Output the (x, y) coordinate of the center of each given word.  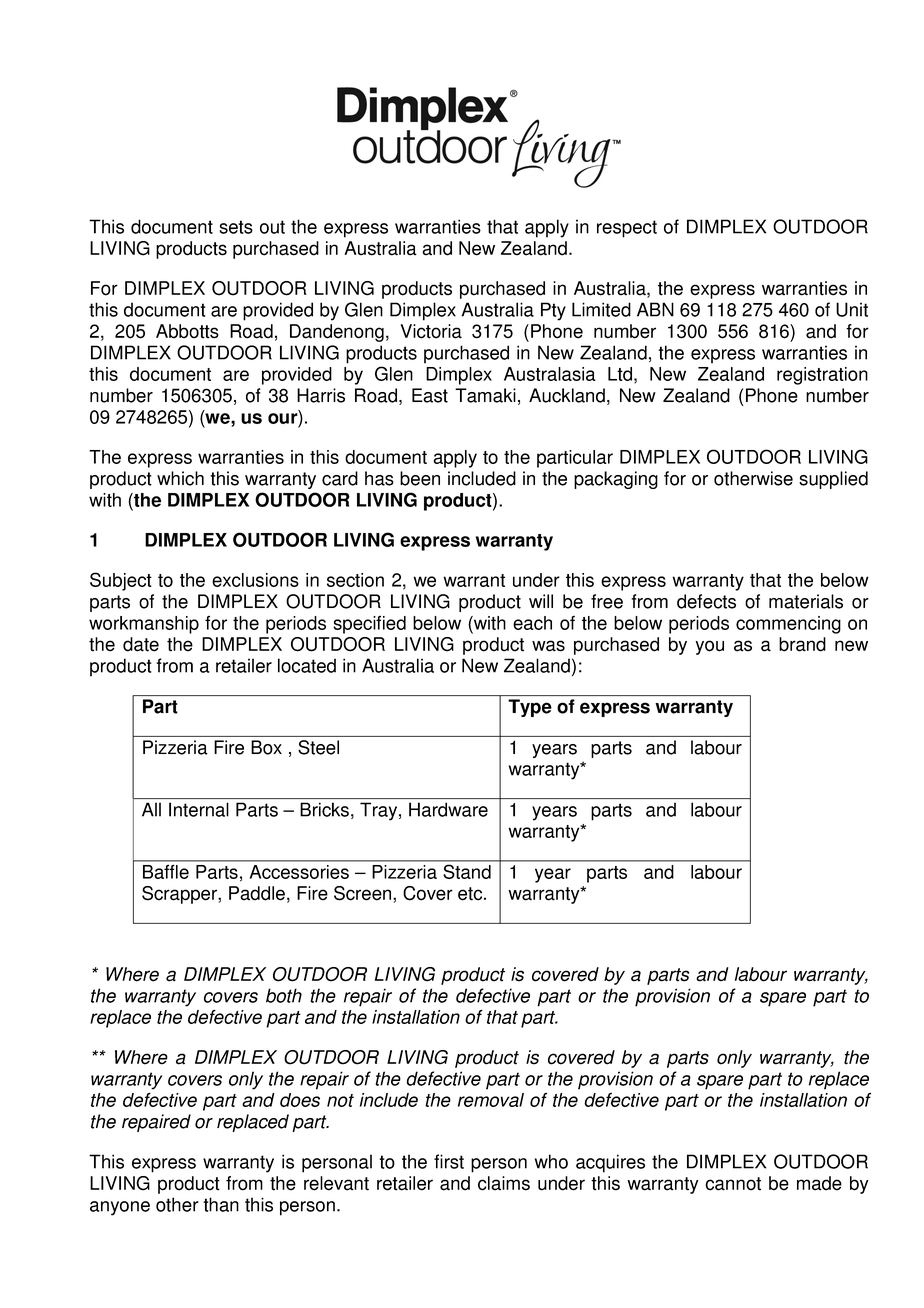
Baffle (166, 872)
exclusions (255, 580)
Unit (852, 309)
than (221, 1204)
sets (236, 227)
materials (806, 601)
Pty (553, 311)
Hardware (448, 809)
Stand (467, 872)
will (541, 601)
